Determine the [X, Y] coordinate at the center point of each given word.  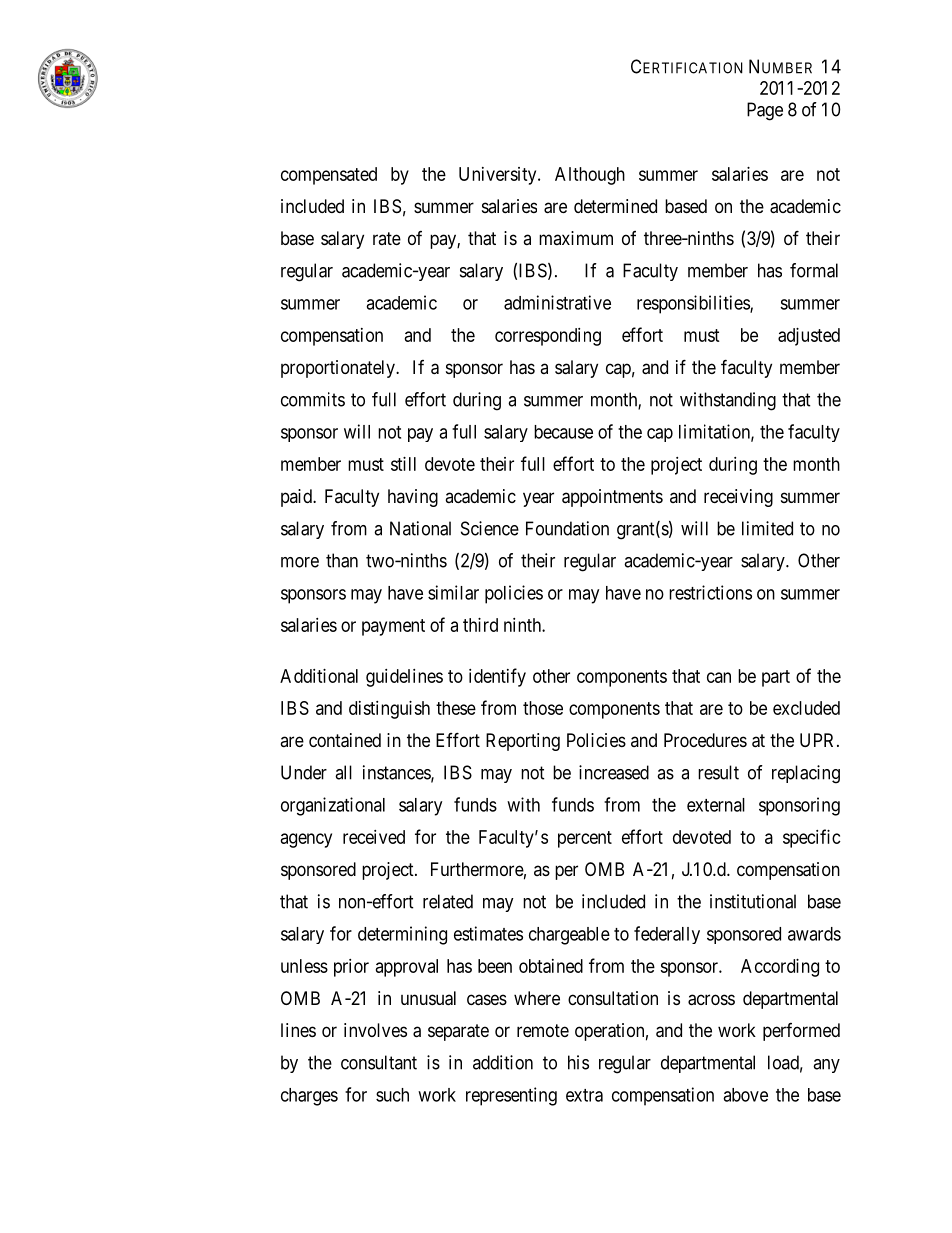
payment [393, 627]
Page [765, 111]
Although [590, 176]
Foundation [567, 528]
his [578, 1062]
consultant [379, 1062]
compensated [329, 176]
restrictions [710, 592]
